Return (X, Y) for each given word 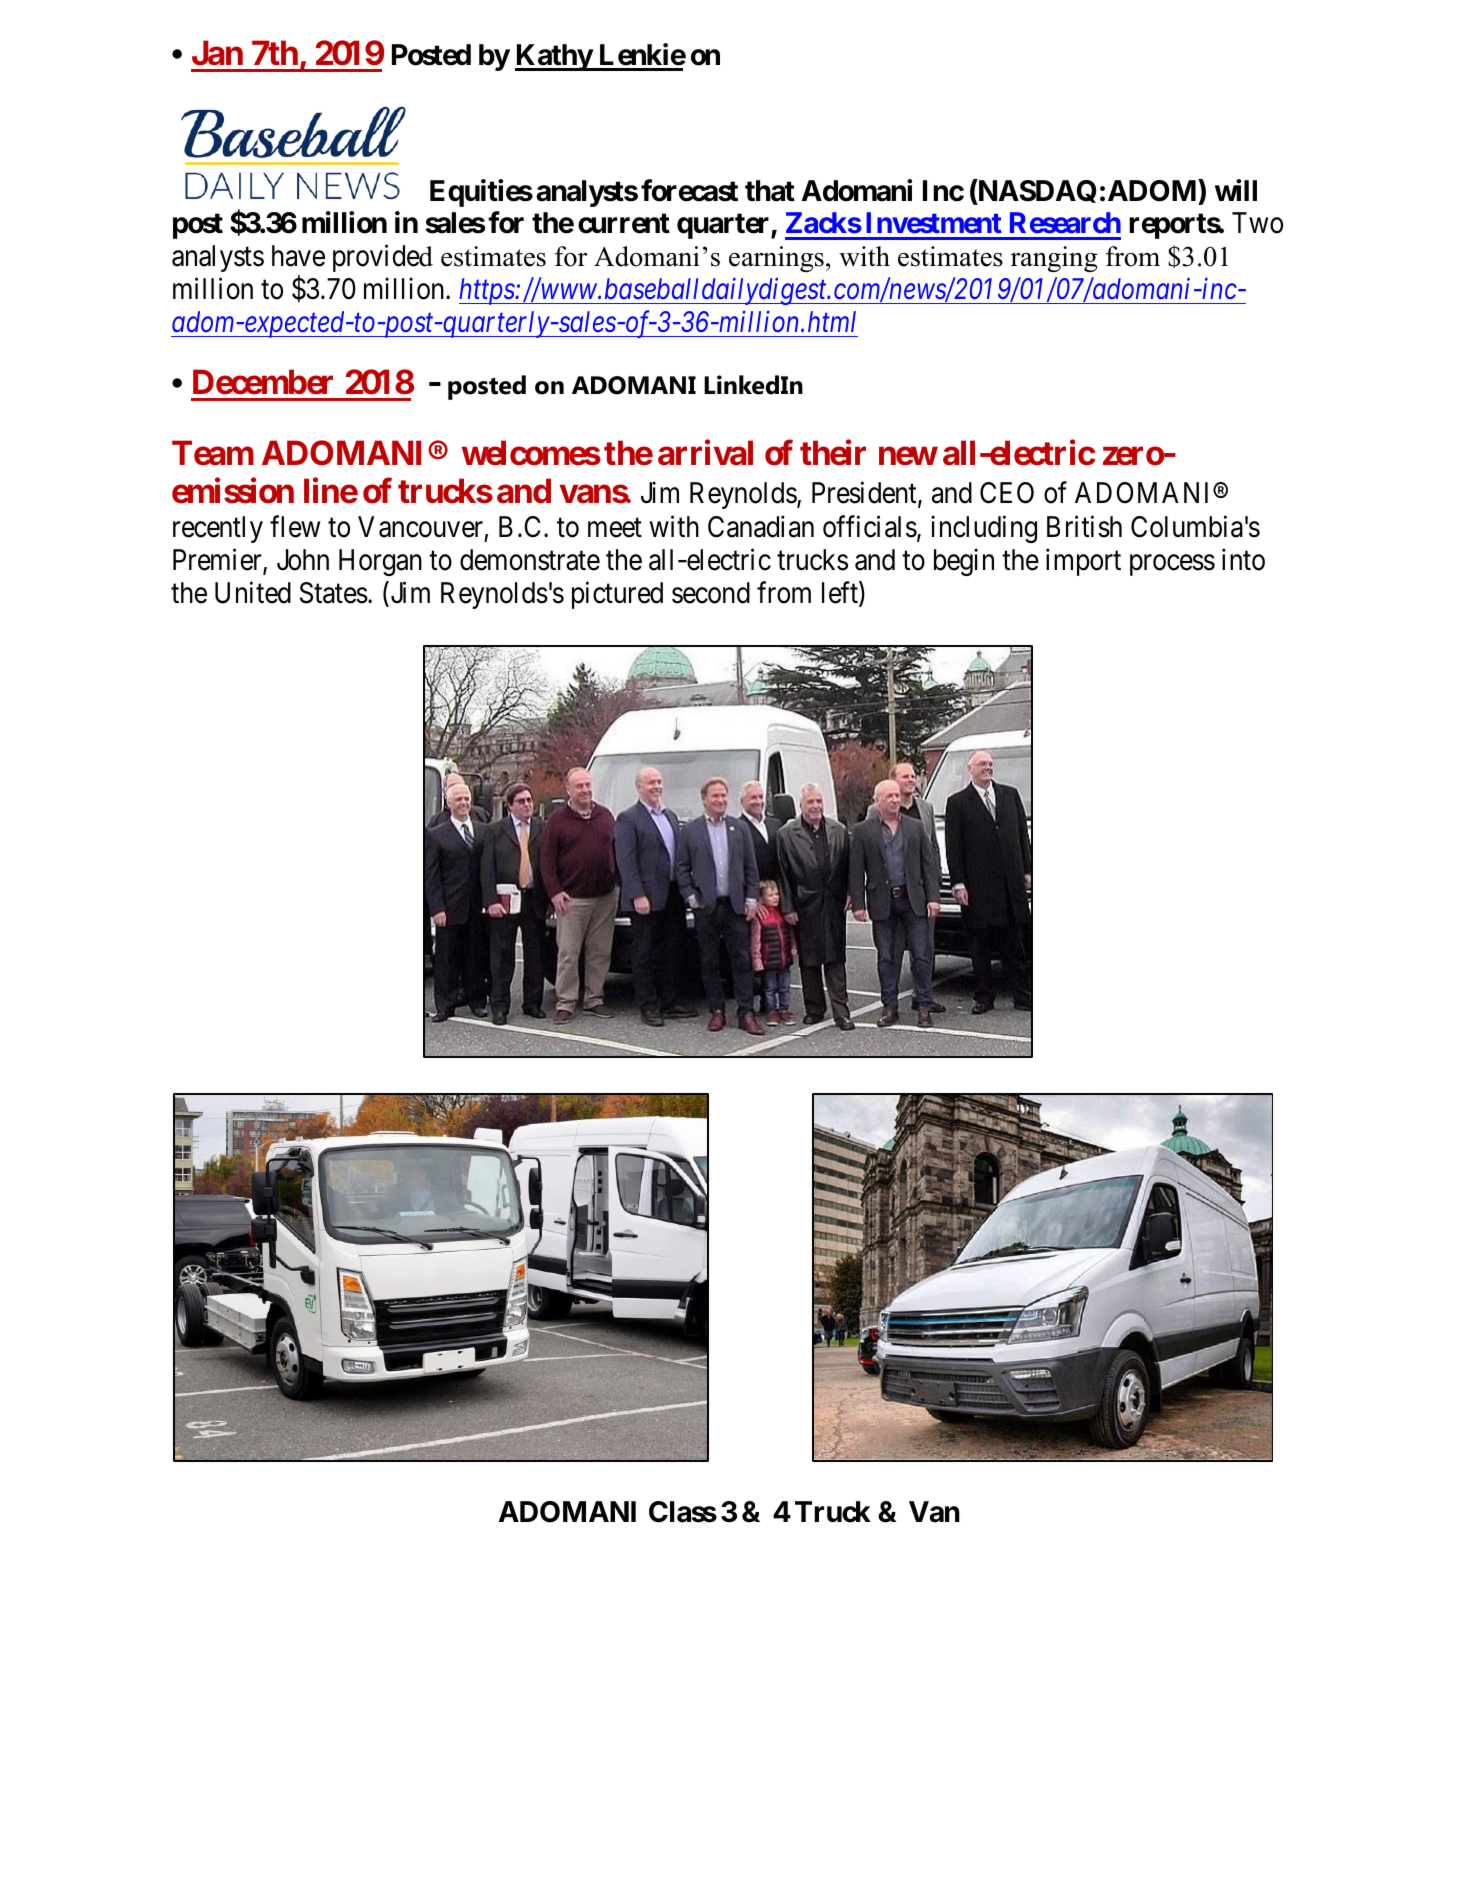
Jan (217, 53)
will (1236, 190)
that (770, 191)
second (711, 593)
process (1172, 565)
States (334, 593)
